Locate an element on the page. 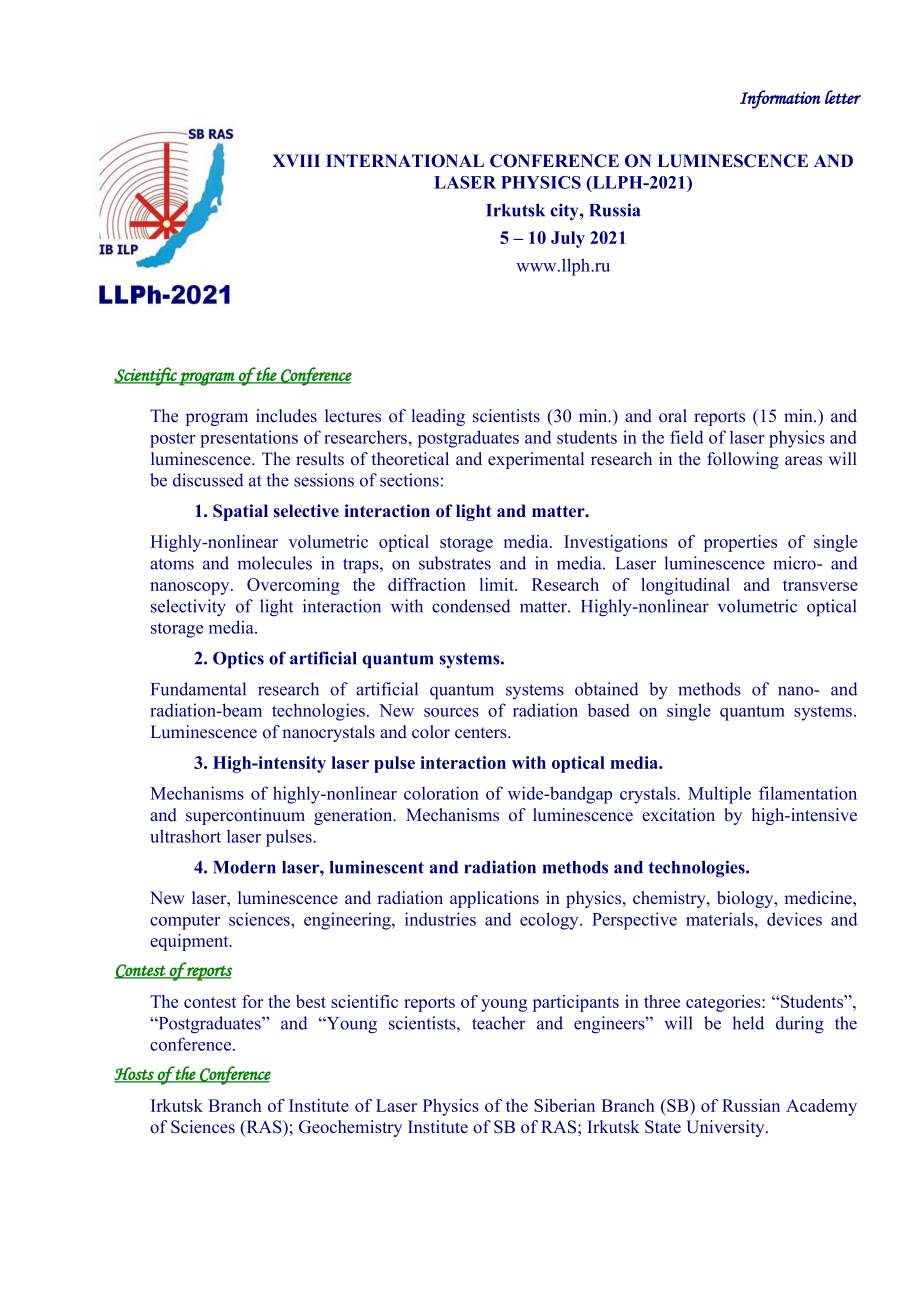 Image resolution: width=924 pixels, height=1308 pixels. presentations is located at coordinates (249, 439).
